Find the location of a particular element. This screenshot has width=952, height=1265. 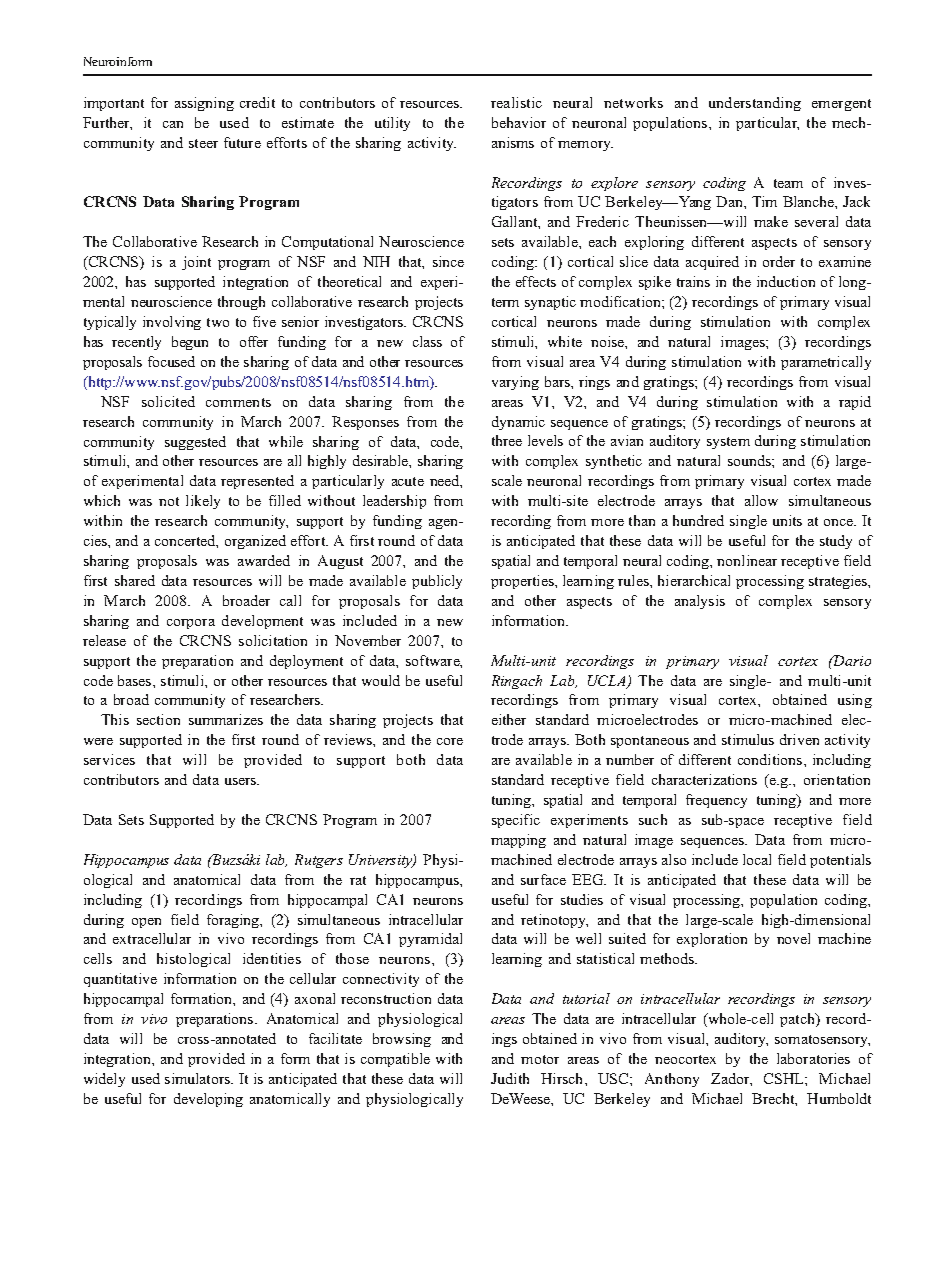

three is located at coordinates (507, 440).
